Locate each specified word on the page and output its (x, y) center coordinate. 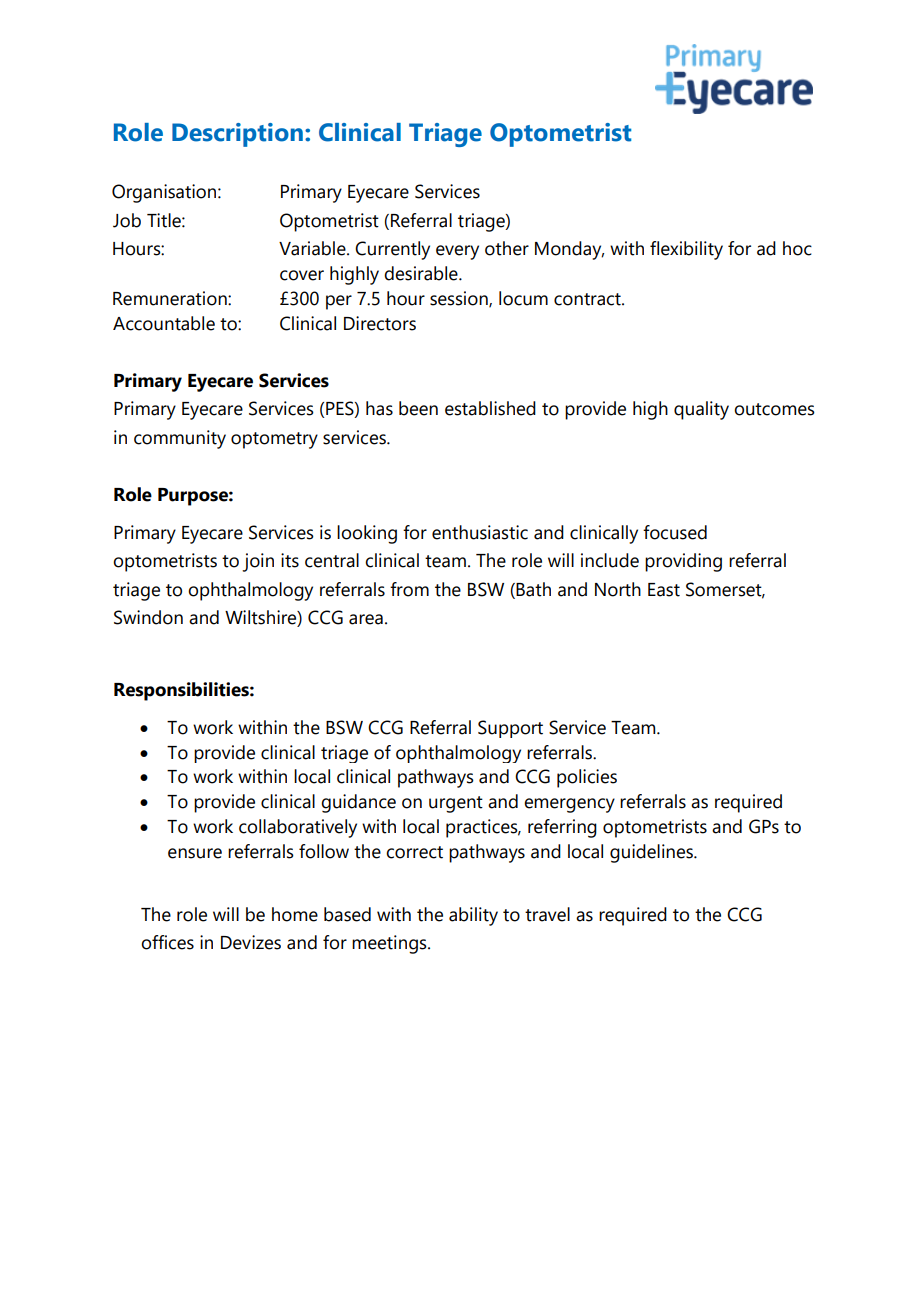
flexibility (686, 250)
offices (167, 942)
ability (473, 916)
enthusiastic (480, 532)
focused (675, 532)
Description (237, 135)
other (507, 248)
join (258, 562)
